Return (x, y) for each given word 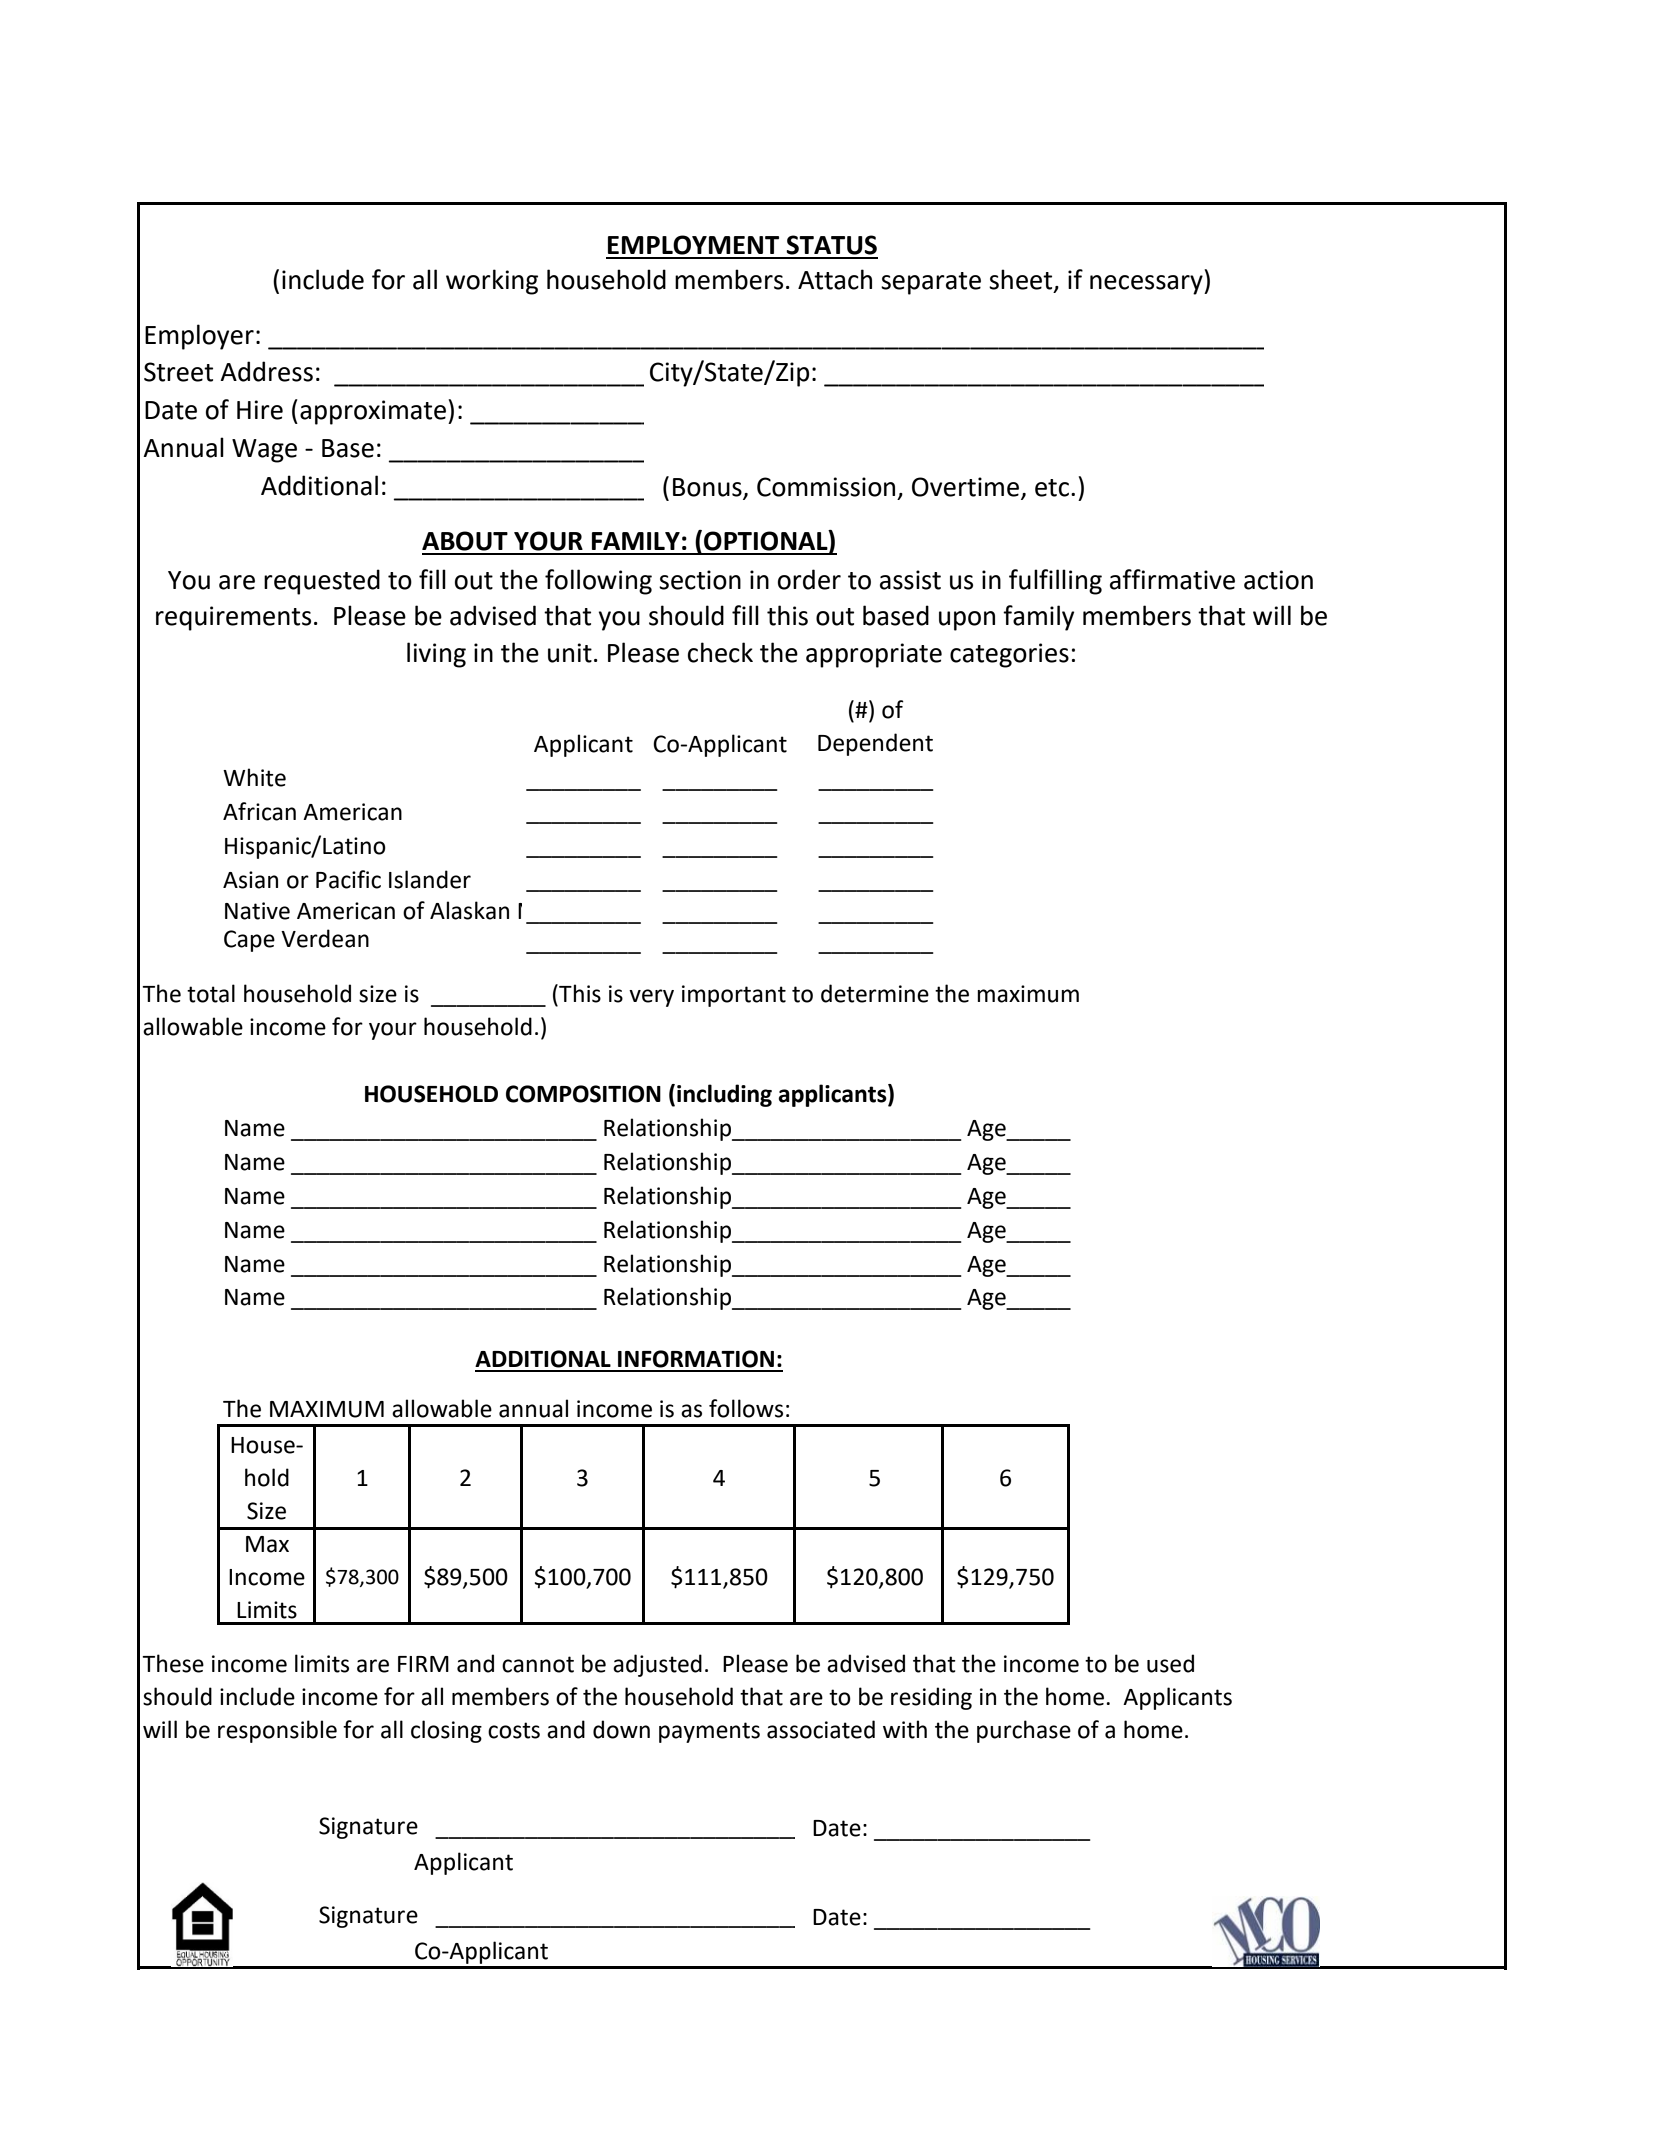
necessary (1147, 285)
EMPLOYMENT (693, 245)
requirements (233, 618)
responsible (277, 1731)
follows (746, 1408)
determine (875, 993)
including (724, 1095)
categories (1009, 655)
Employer (199, 337)
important (734, 996)
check (720, 652)
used (1170, 1663)
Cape (249, 941)
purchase (1024, 1731)
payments (709, 1732)
